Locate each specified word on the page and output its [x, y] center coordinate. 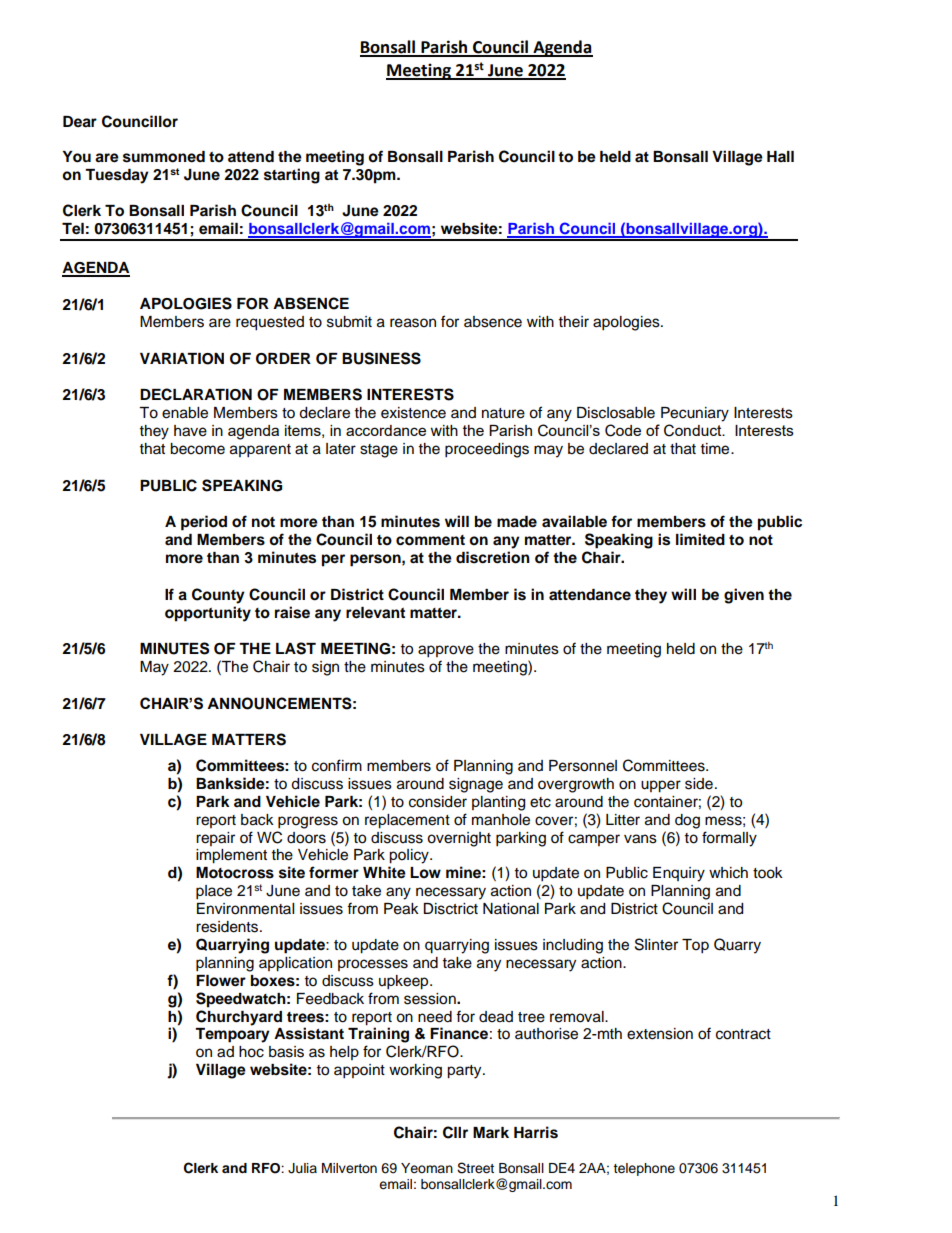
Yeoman [427, 1168]
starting [292, 176]
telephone [644, 1169]
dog [687, 821]
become [197, 449]
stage [379, 451]
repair [215, 839]
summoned [164, 157]
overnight [459, 839]
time [716, 449]
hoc [251, 1052]
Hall [780, 156]
